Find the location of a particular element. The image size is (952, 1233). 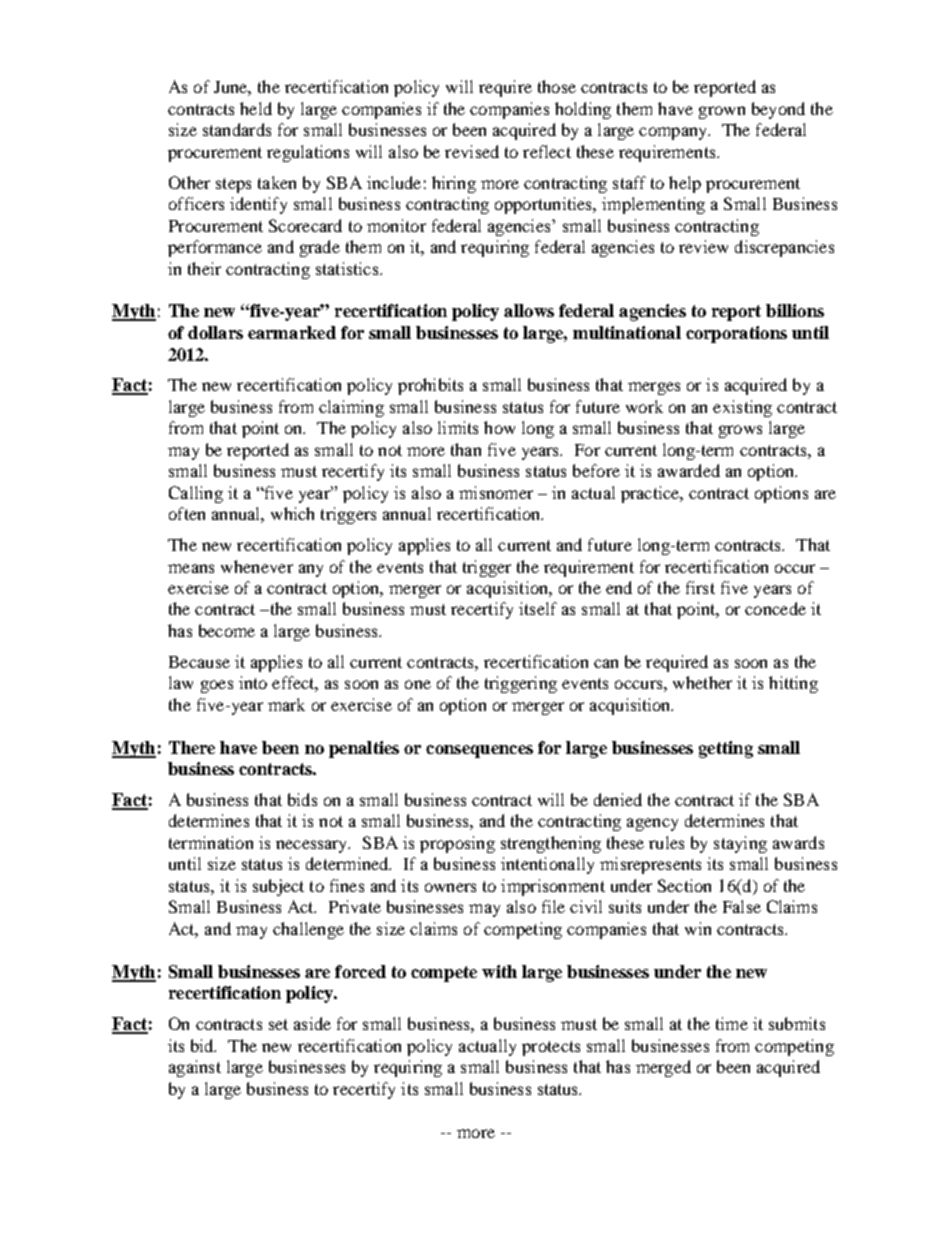

grown is located at coordinates (722, 112).
